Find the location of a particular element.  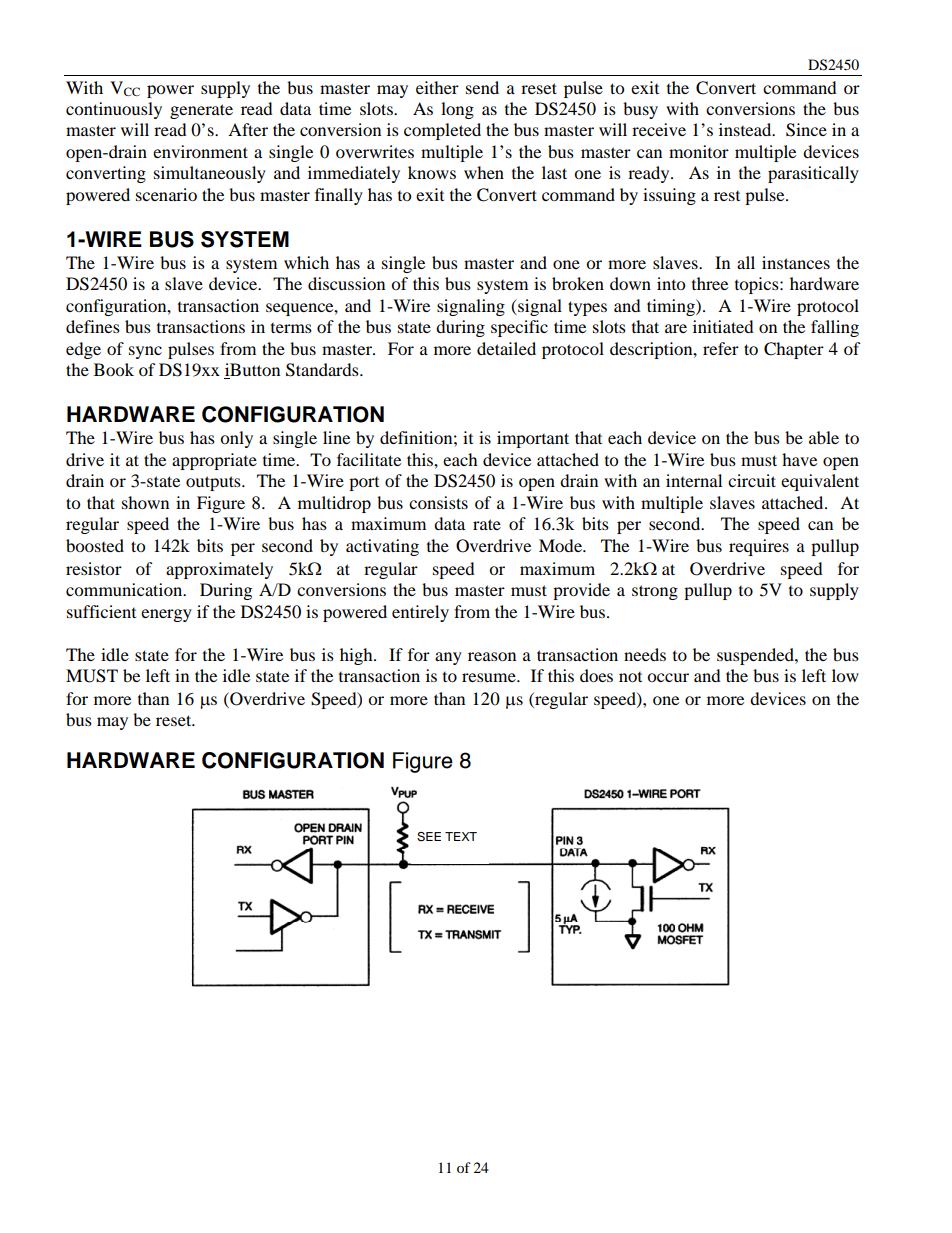

TEXT is located at coordinates (461, 836).
